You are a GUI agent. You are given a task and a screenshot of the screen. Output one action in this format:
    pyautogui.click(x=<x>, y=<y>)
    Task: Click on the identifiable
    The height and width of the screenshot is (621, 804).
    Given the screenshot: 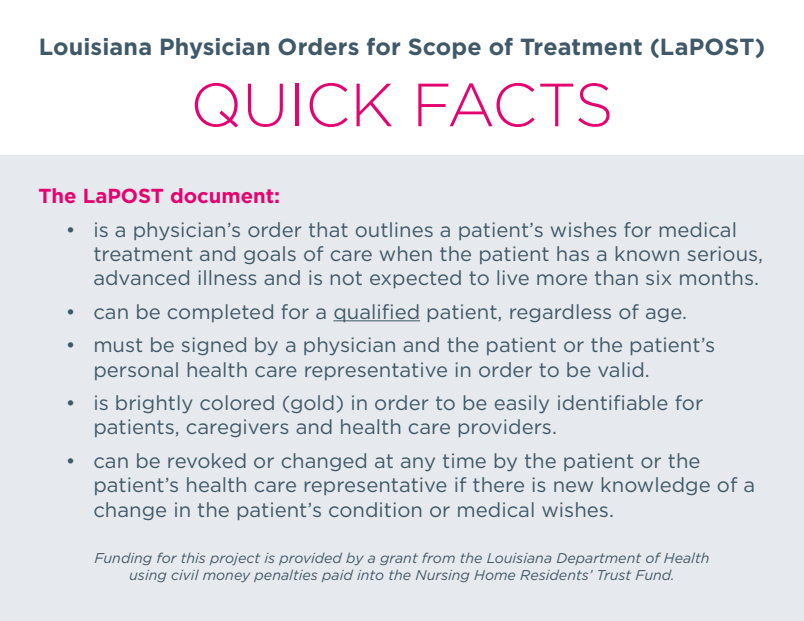 What is the action you would take?
    pyautogui.click(x=613, y=402)
